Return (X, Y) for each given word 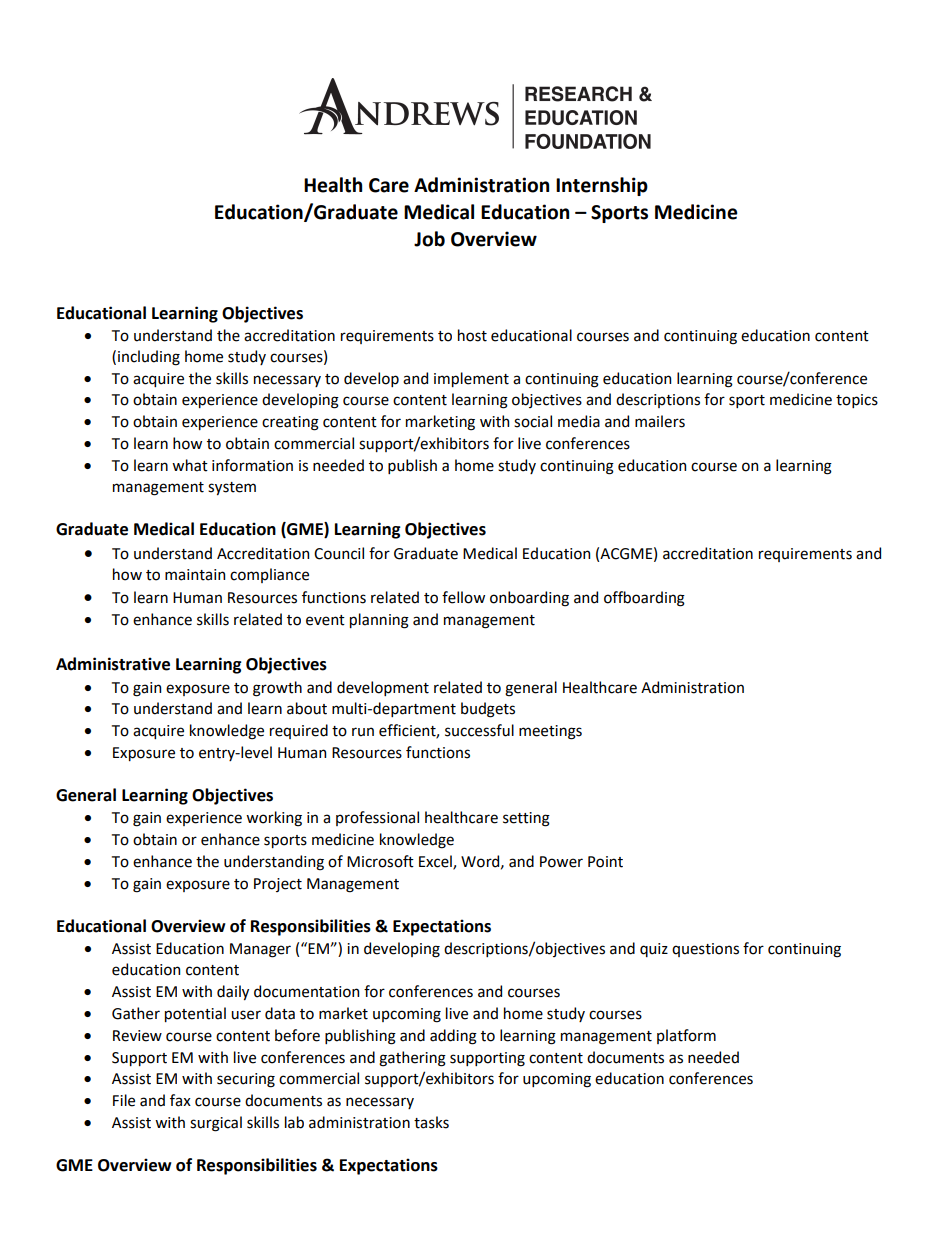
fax (180, 1100)
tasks (431, 1122)
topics (857, 401)
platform (686, 1036)
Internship (602, 186)
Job (429, 239)
